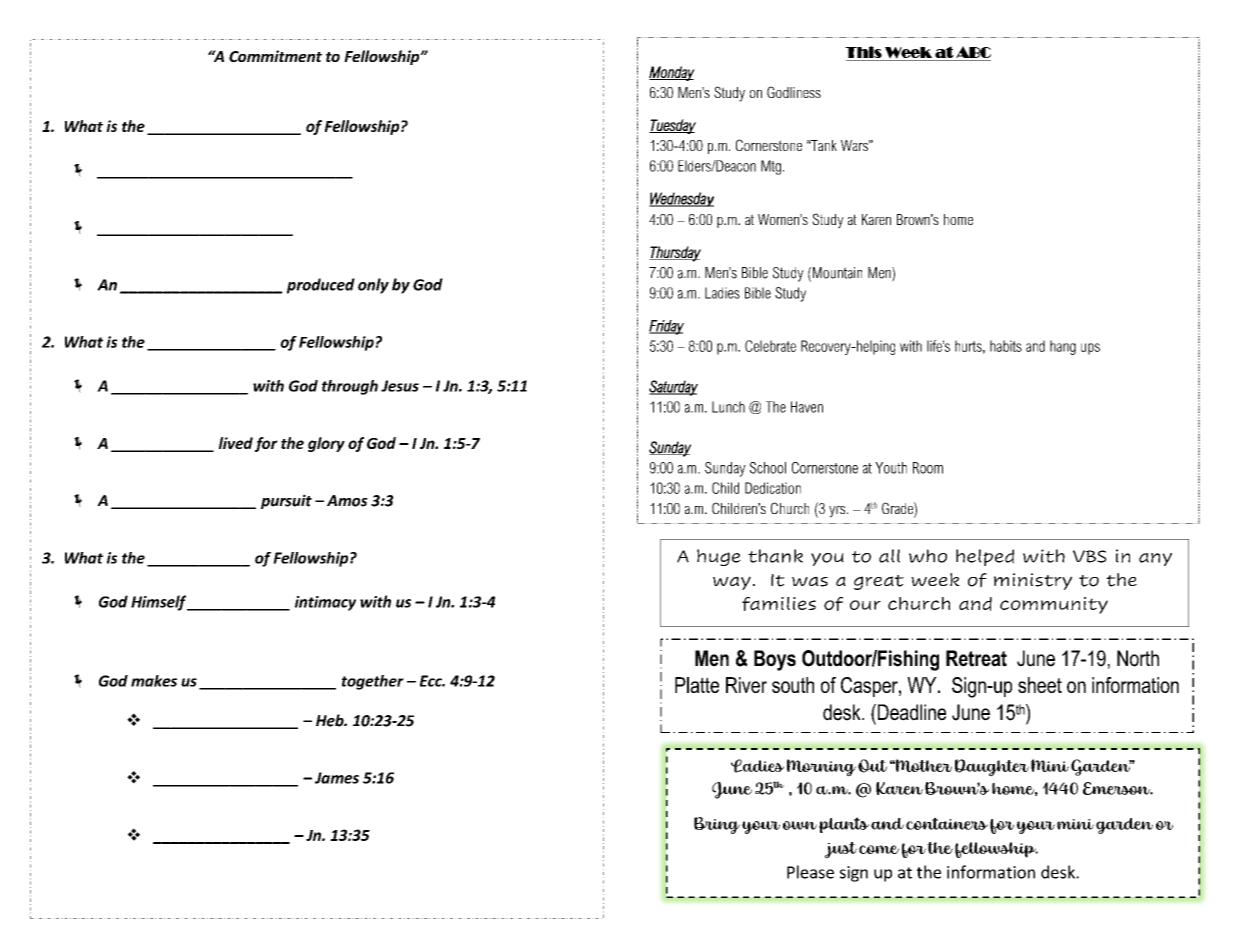  I want to click on together, so click(373, 682).
